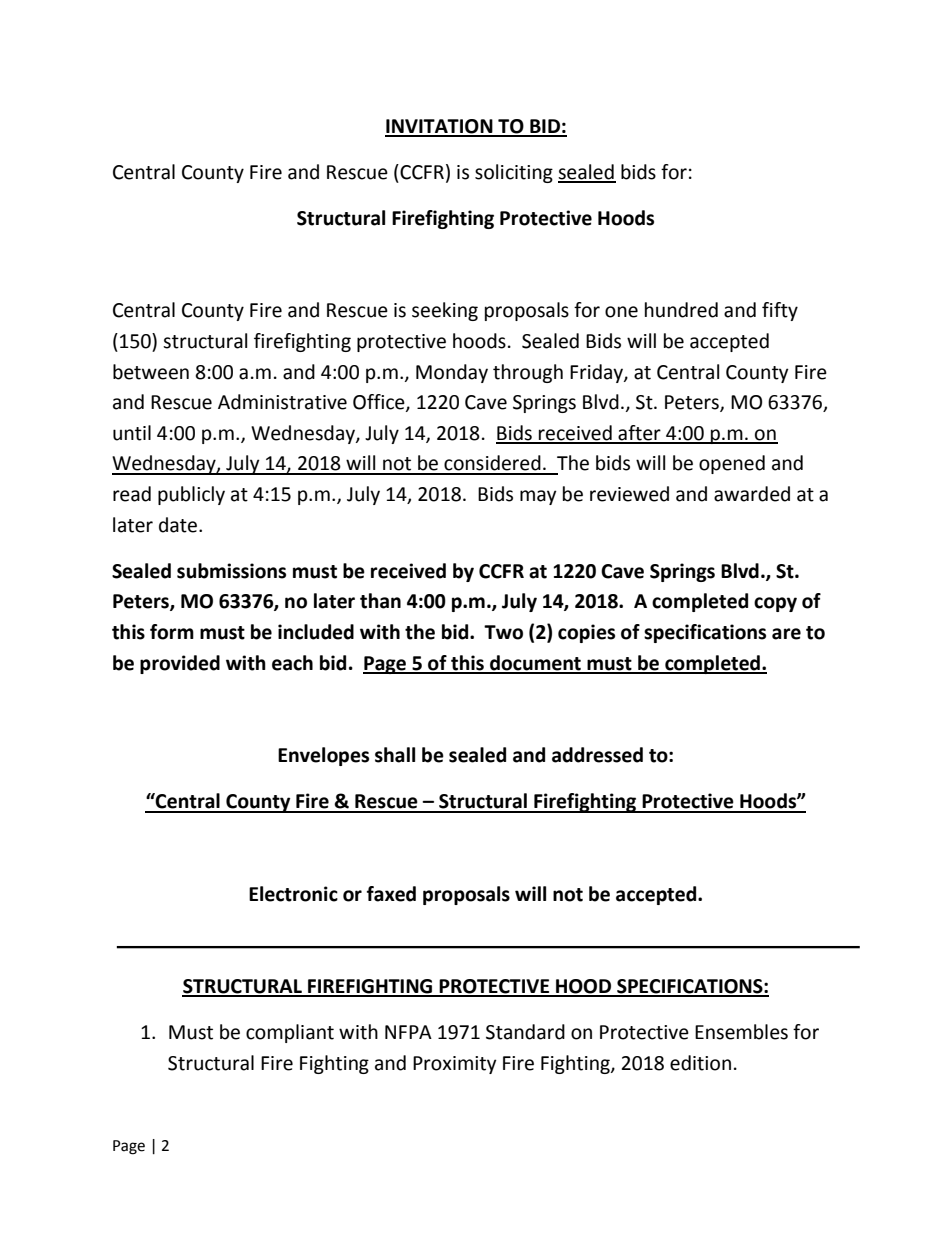 The width and height of the screenshot is (952, 1233). What do you see at coordinates (514, 173) in the screenshot?
I see `soliciting` at bounding box center [514, 173].
